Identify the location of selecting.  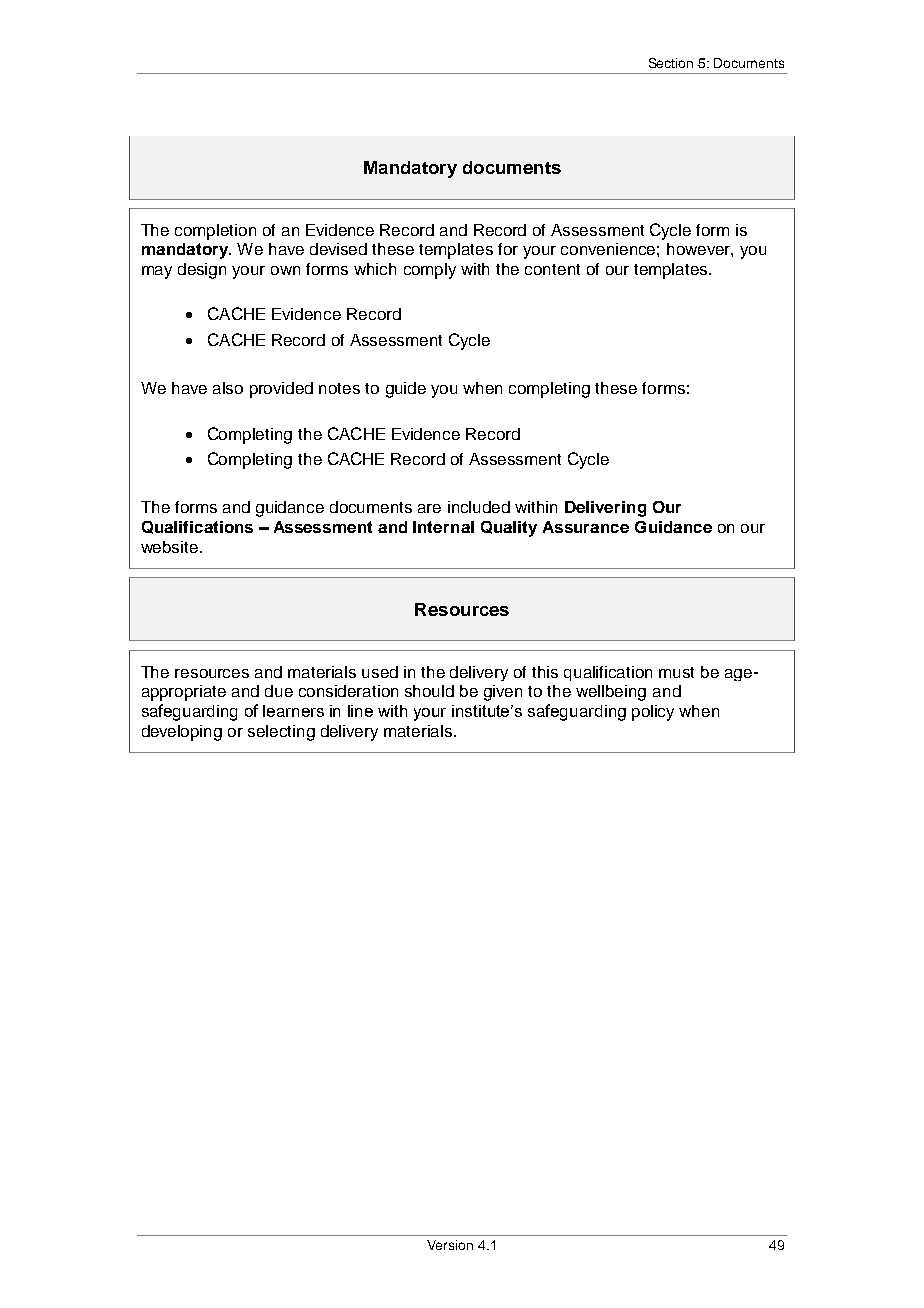
(281, 733).
